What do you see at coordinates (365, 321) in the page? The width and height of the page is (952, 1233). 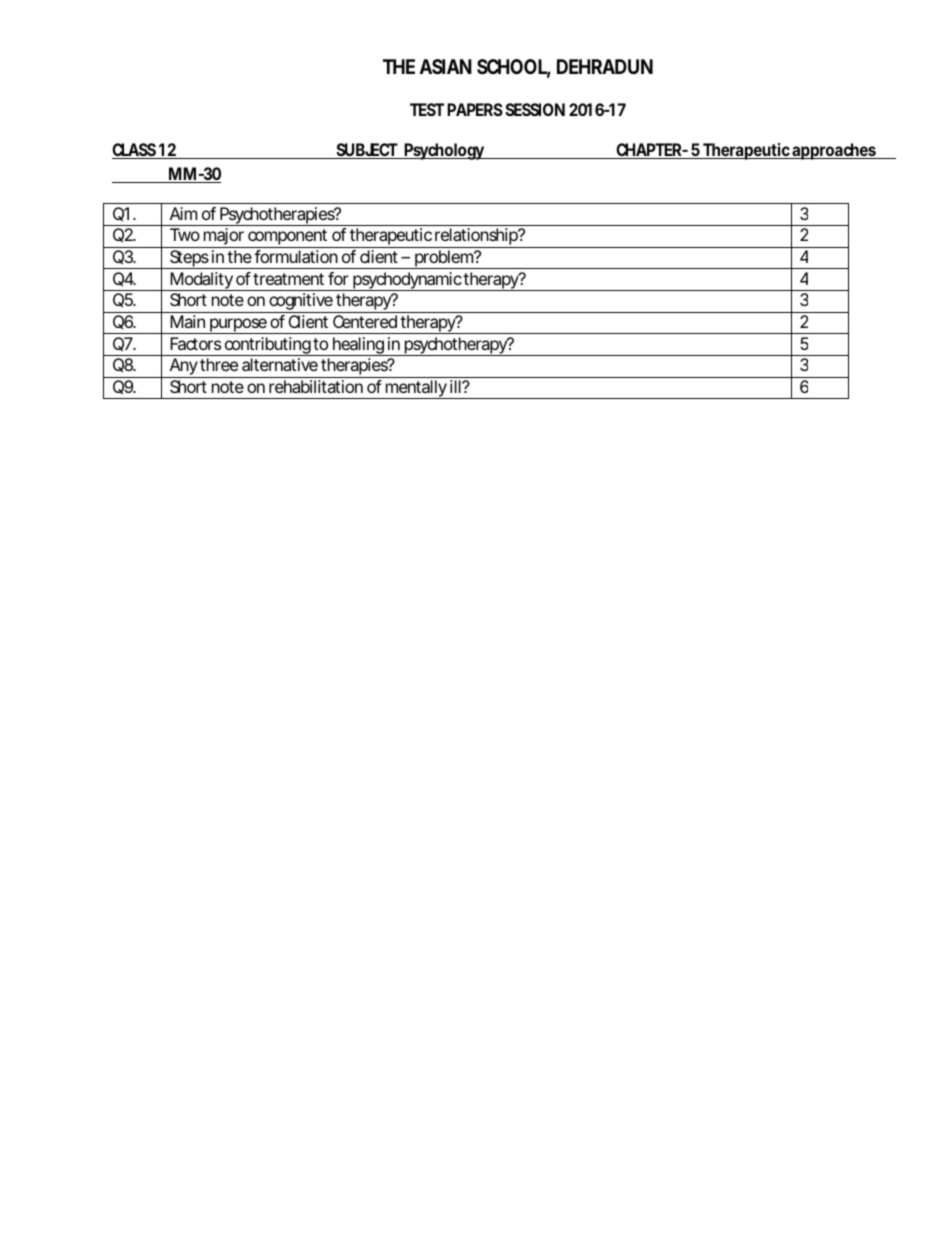 I see `Centered` at bounding box center [365, 321].
